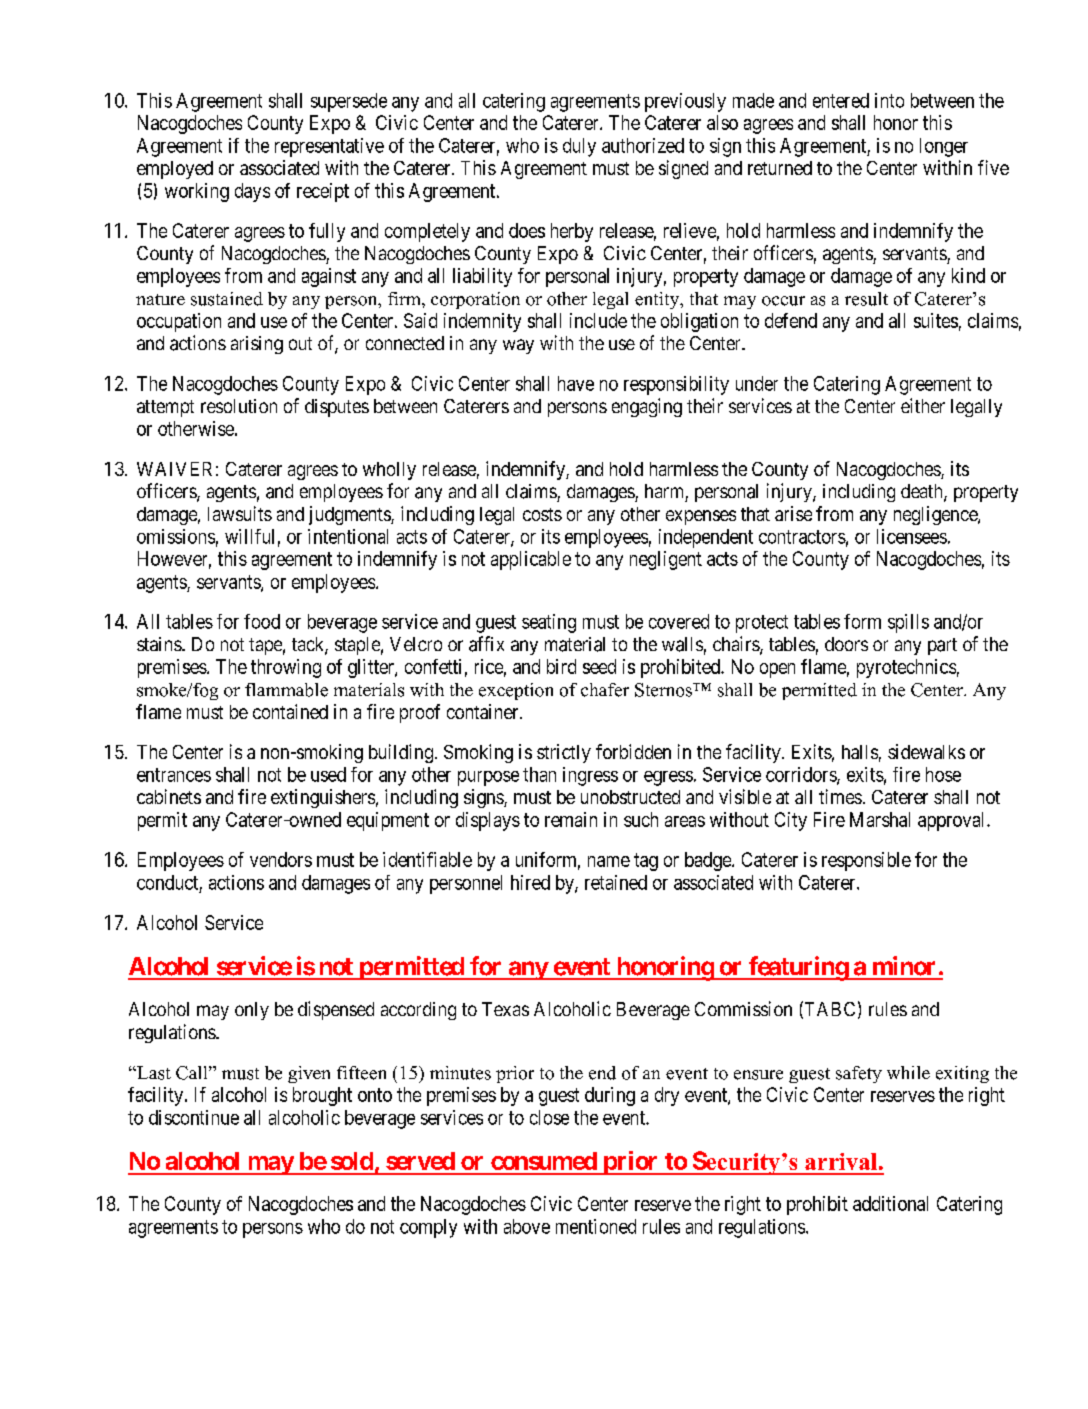 Image resolution: width=1088 pixels, height=1409 pixels. Describe the element at coordinates (579, 147) in the screenshot. I see `duly` at that location.
